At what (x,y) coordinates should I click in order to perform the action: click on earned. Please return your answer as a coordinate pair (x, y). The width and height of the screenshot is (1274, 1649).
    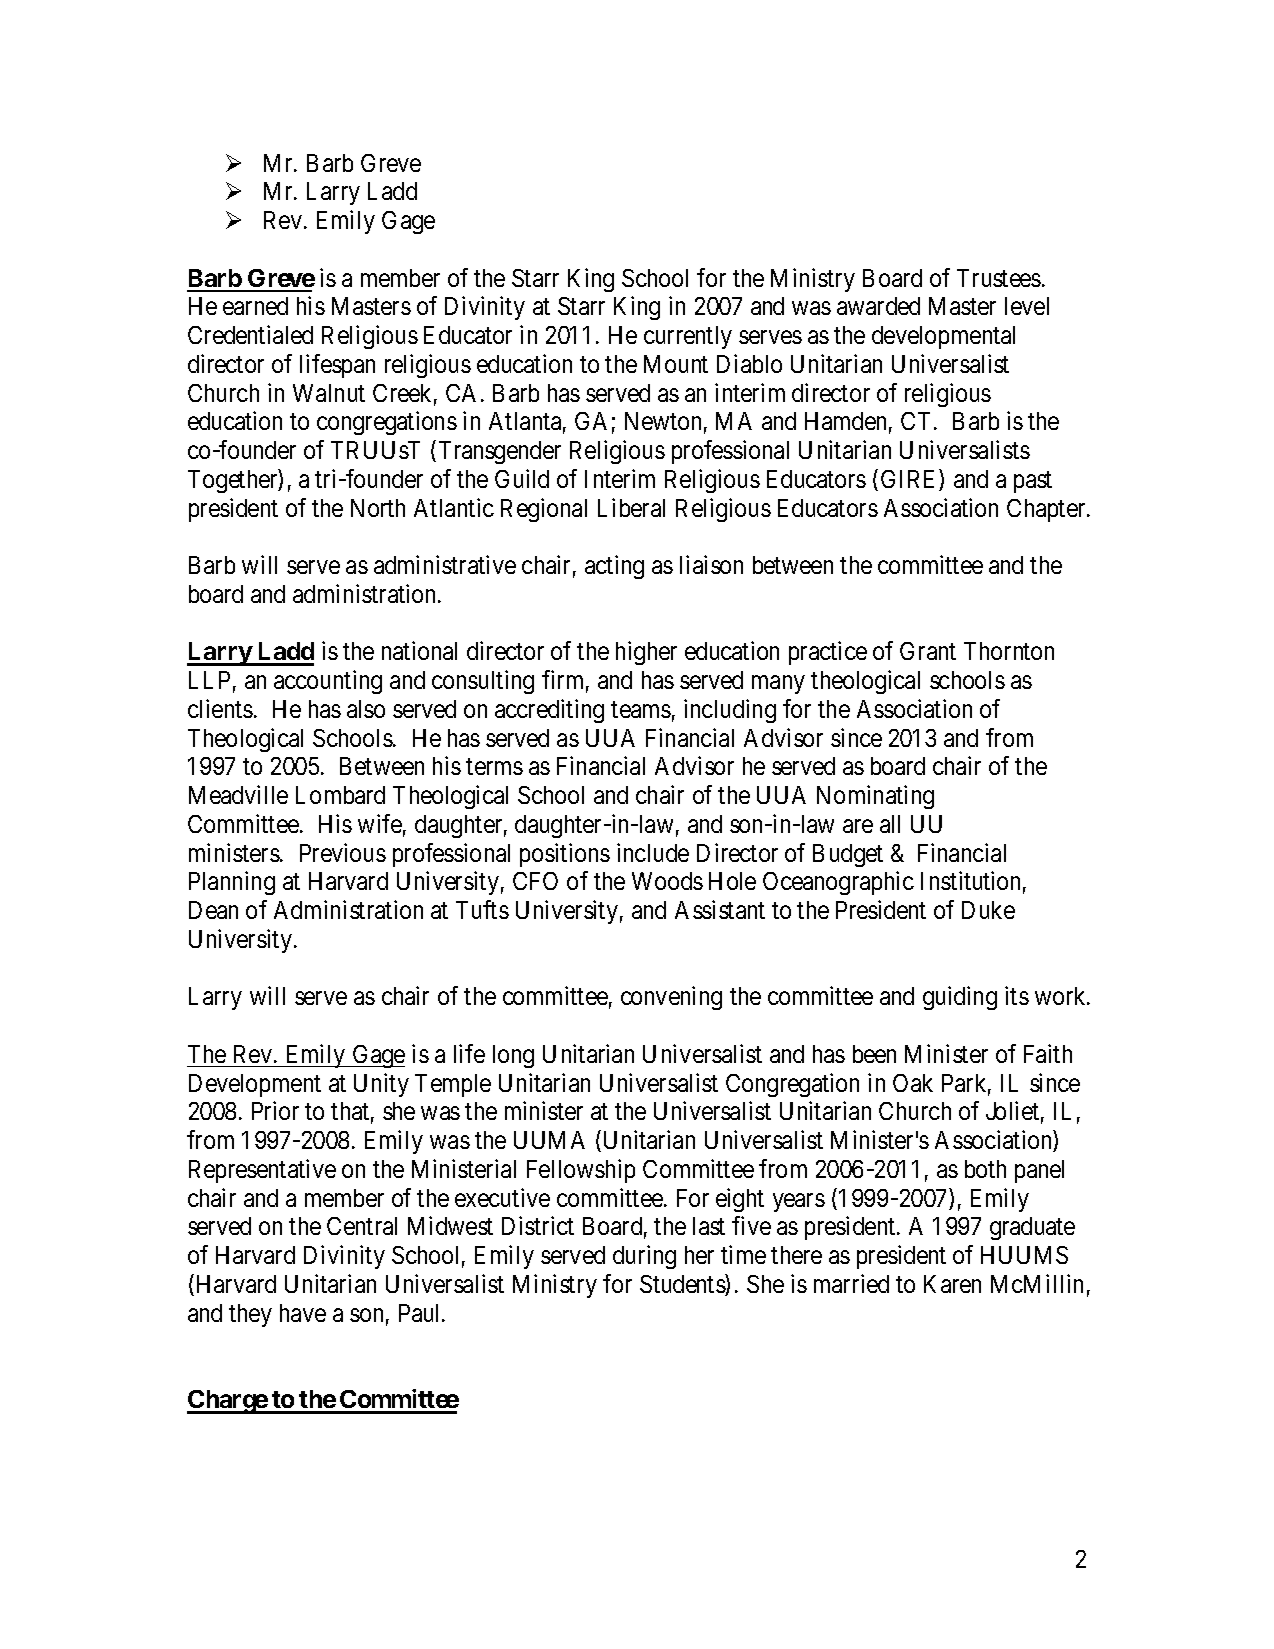
    Looking at the image, I should click on (255, 306).
